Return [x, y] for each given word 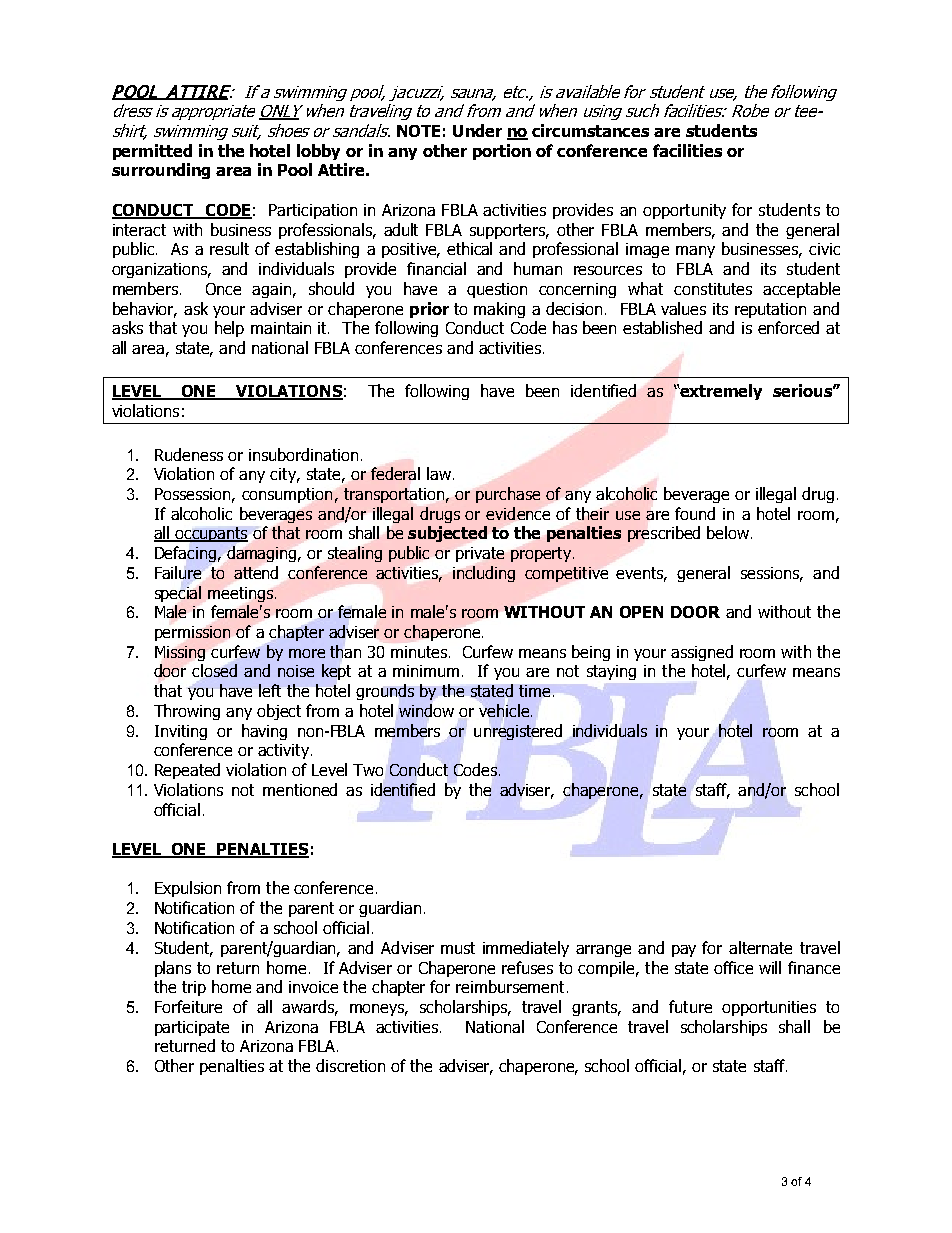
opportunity [684, 211]
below [728, 532]
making [499, 310]
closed [214, 670]
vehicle [505, 710]
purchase [508, 495]
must [458, 948]
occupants [210, 534]
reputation [770, 310]
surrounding [161, 171]
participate [192, 1028]
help [229, 329]
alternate [760, 947]
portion [502, 152]
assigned [702, 653]
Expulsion [188, 889]
